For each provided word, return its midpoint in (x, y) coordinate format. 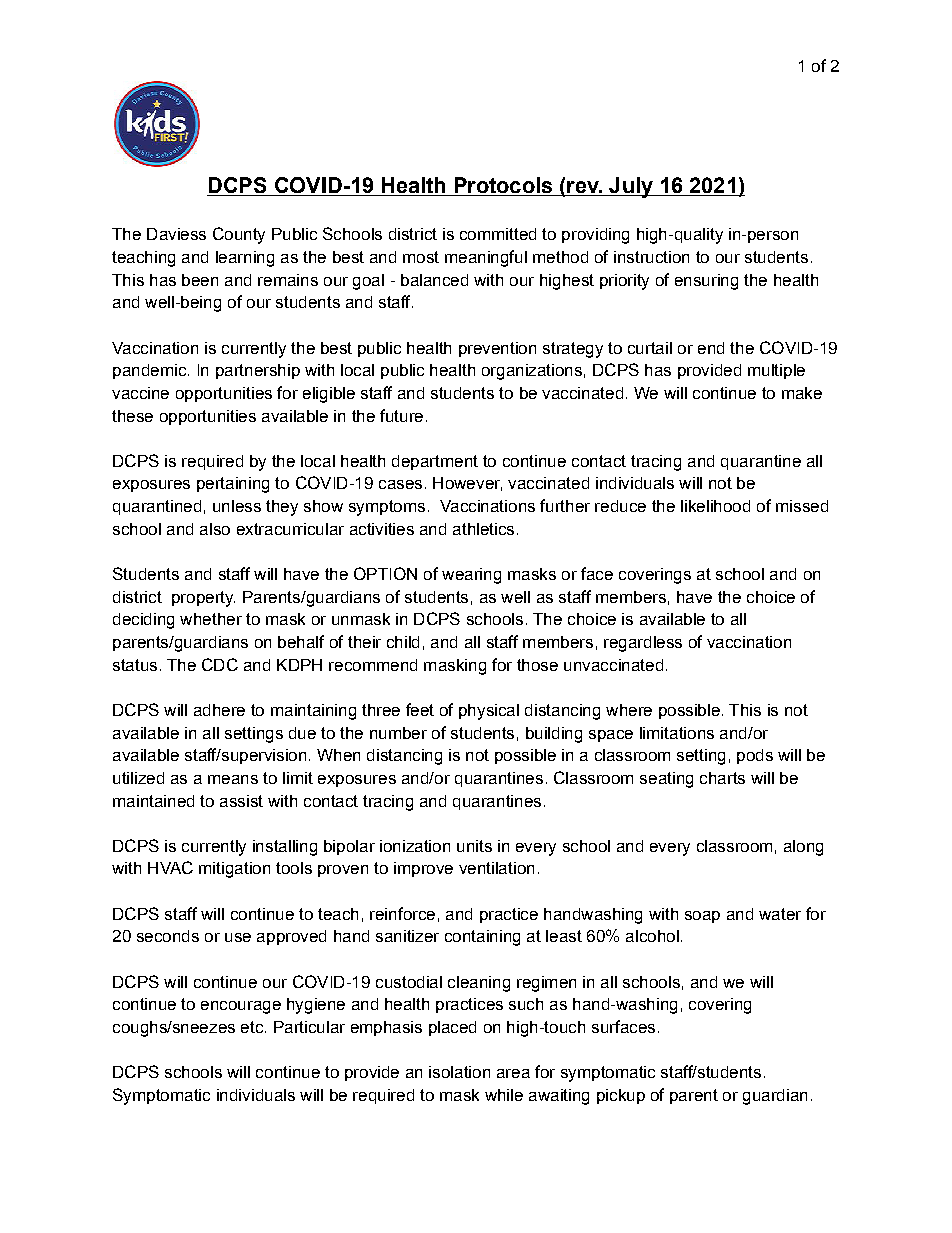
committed (498, 234)
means (233, 779)
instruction (651, 257)
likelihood (715, 506)
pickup (621, 1096)
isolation (459, 1072)
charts (722, 778)
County (239, 235)
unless (237, 506)
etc (252, 1027)
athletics (483, 529)
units (474, 846)
